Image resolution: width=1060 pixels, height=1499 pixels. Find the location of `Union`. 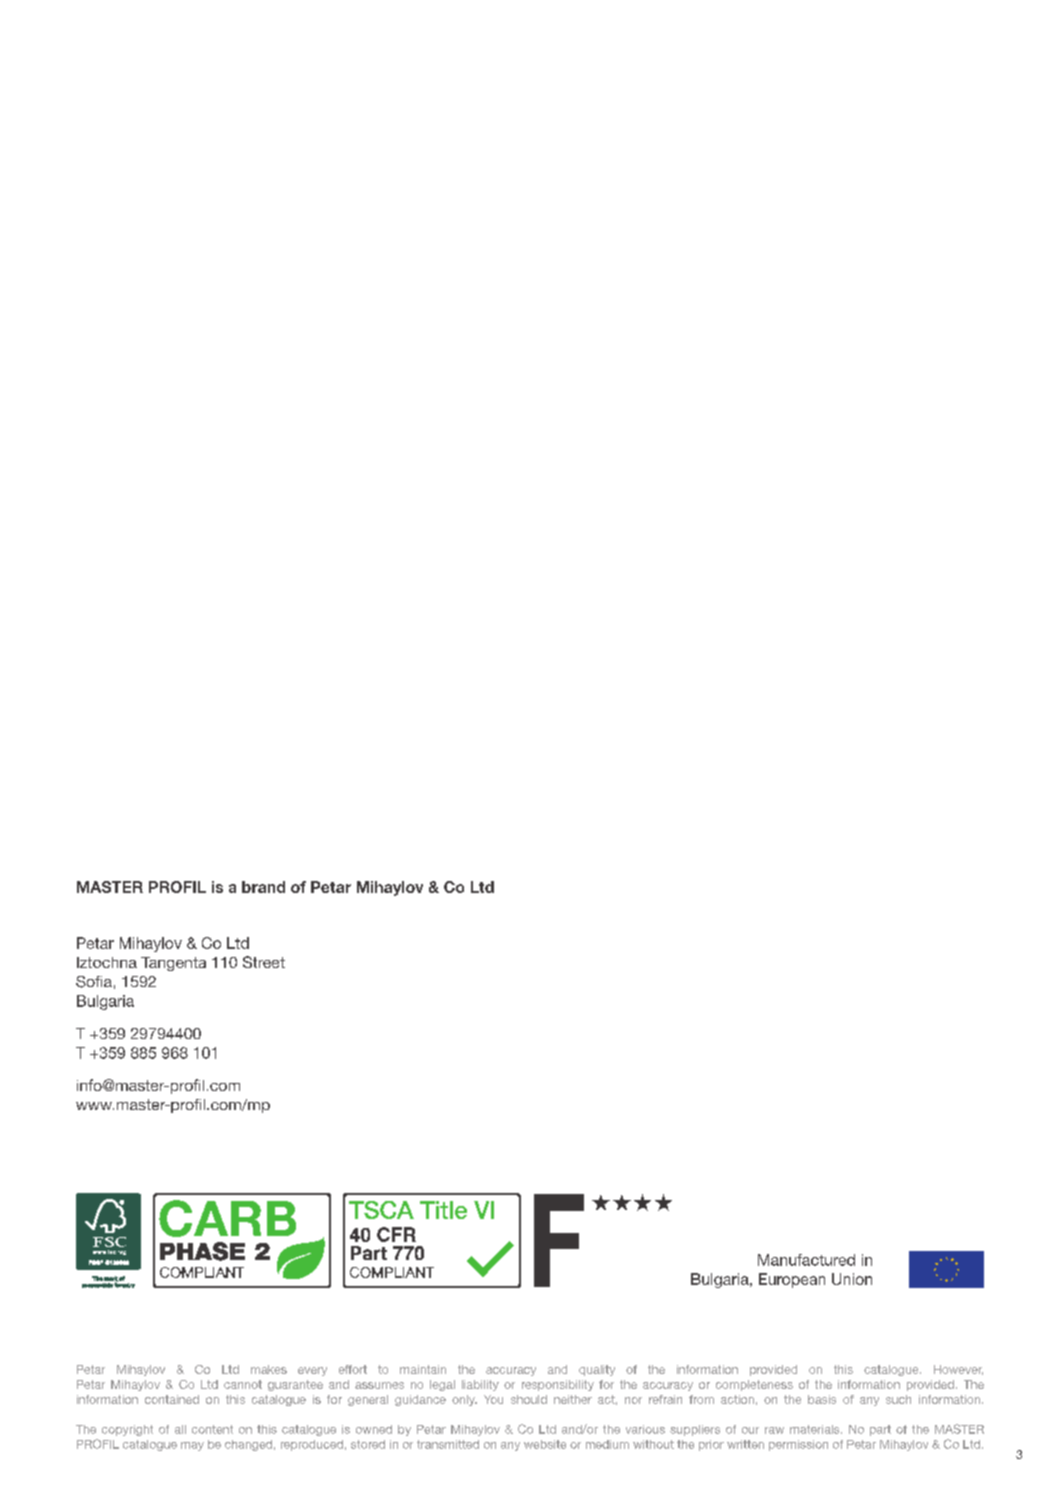

Union is located at coordinates (852, 1279).
